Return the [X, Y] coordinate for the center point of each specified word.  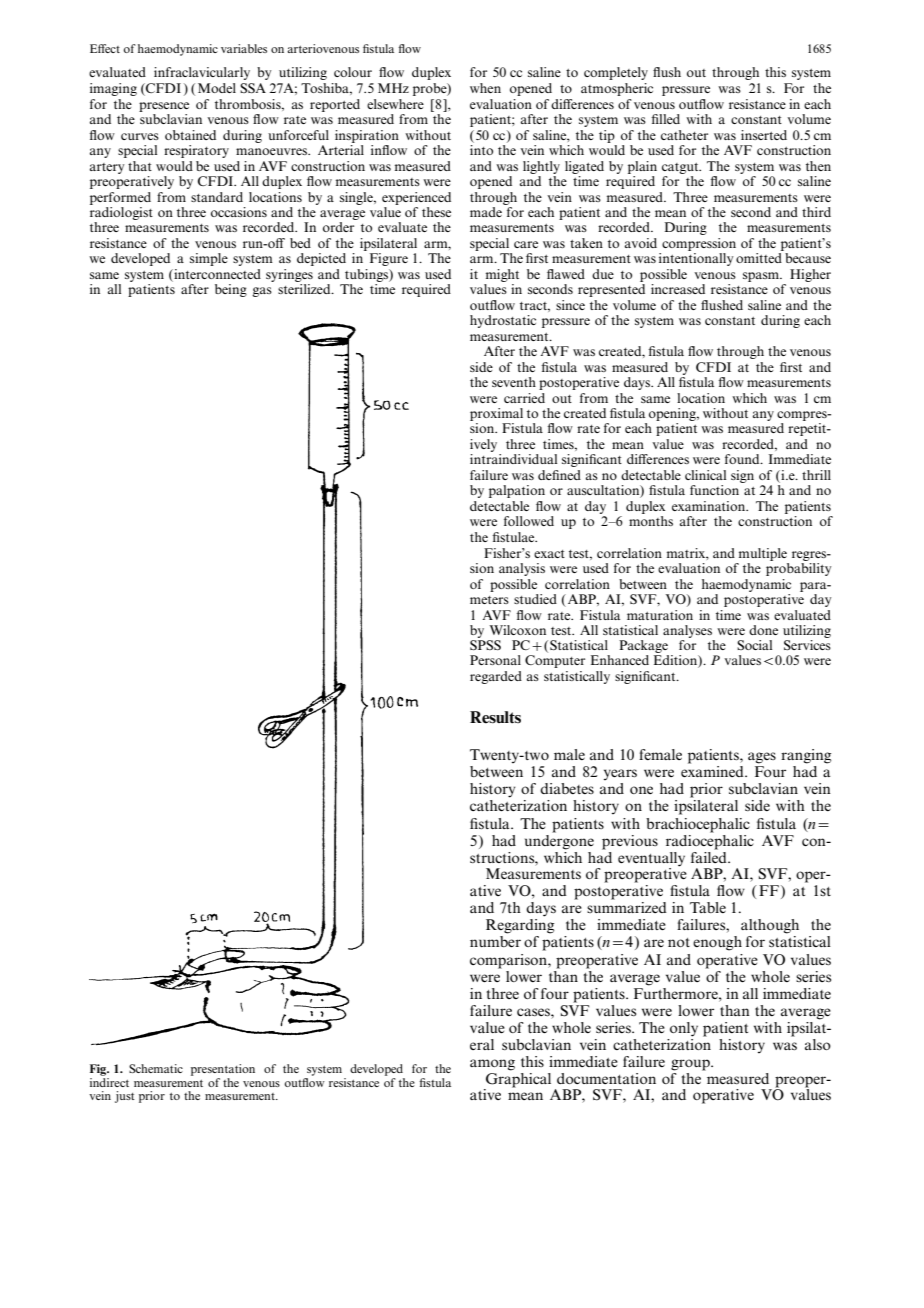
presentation [223, 1070]
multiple [763, 554]
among [492, 1065]
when [485, 88]
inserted [764, 135]
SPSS [485, 645]
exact [549, 554]
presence [164, 107]
